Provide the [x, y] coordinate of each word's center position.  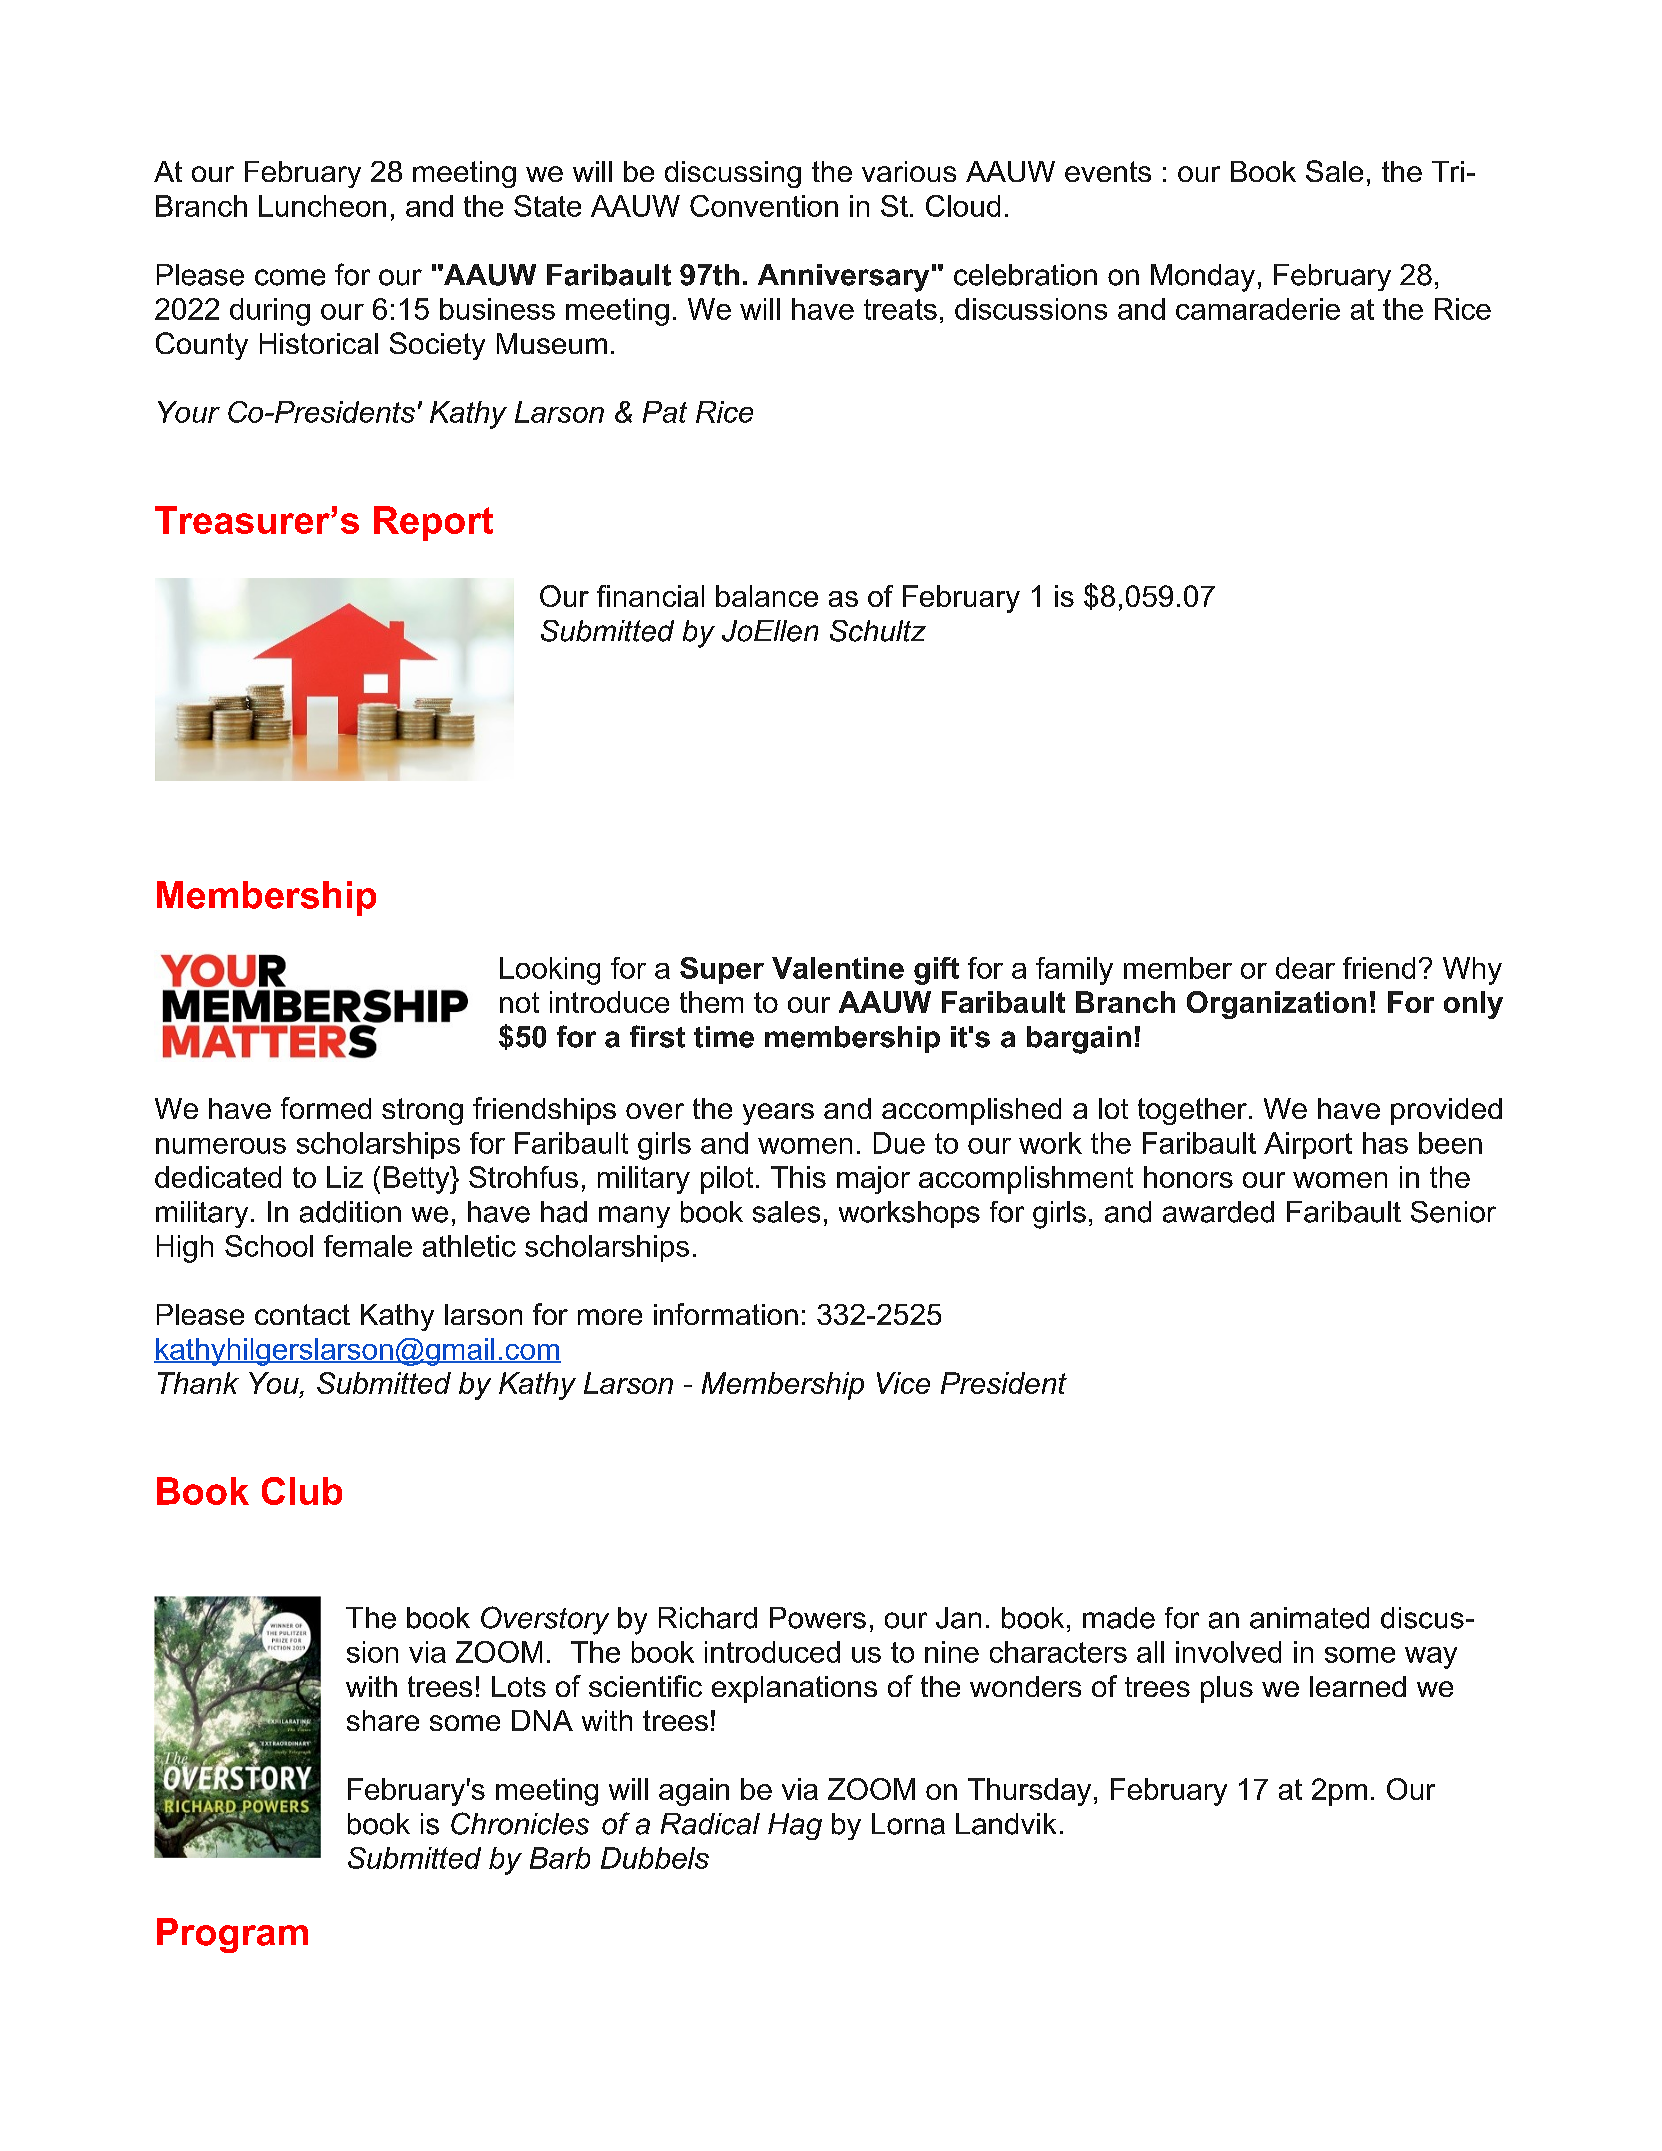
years [778, 1114]
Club [302, 1491]
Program [232, 1935]
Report [433, 523]
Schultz [878, 631]
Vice [903, 1383]
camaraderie [1258, 309]
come [290, 277]
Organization [1276, 1005]
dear [1305, 968]
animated [1309, 1618]
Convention [764, 206]
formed [326, 1108]
